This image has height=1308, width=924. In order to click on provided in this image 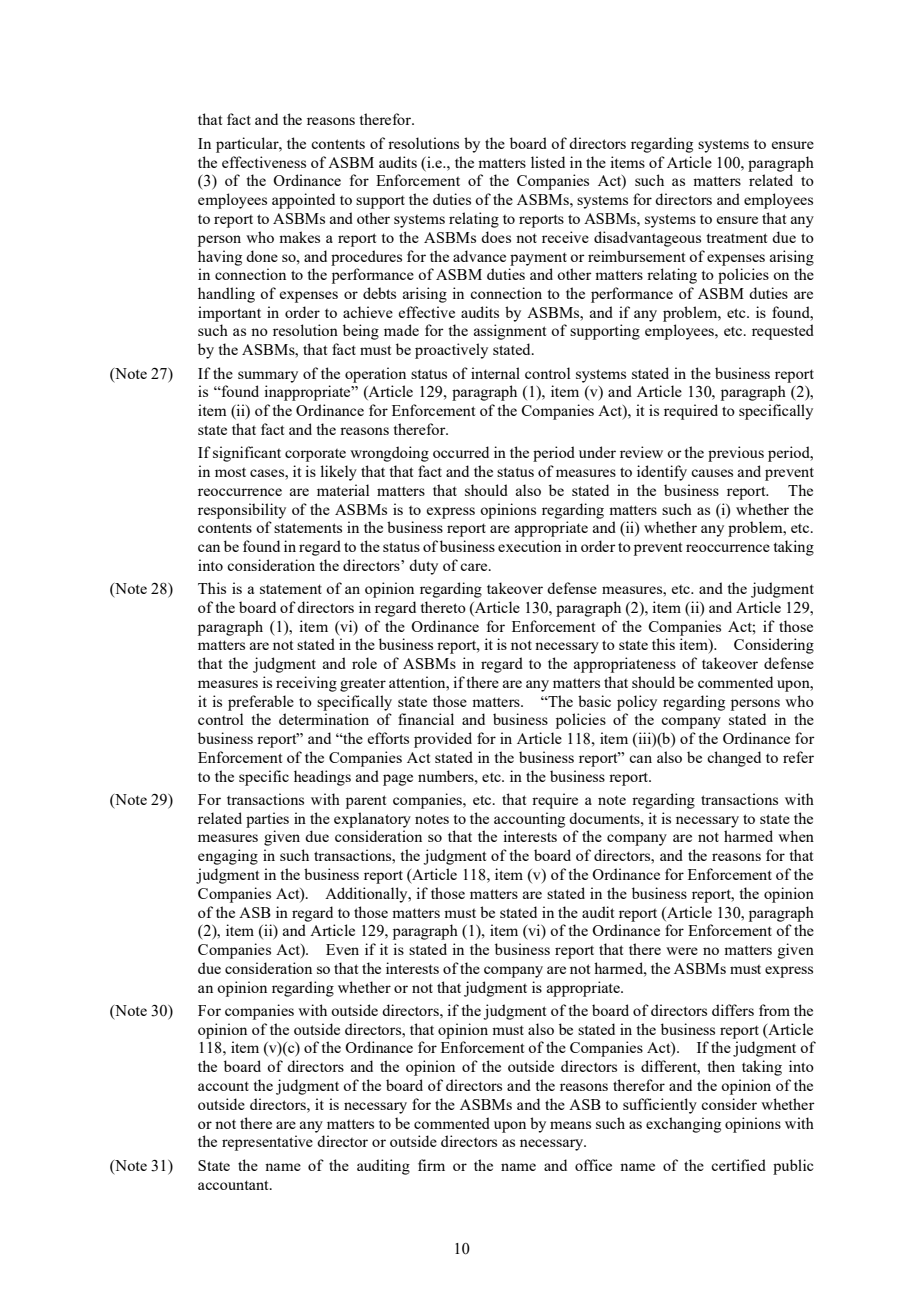, I will do `click(443, 740)`.
